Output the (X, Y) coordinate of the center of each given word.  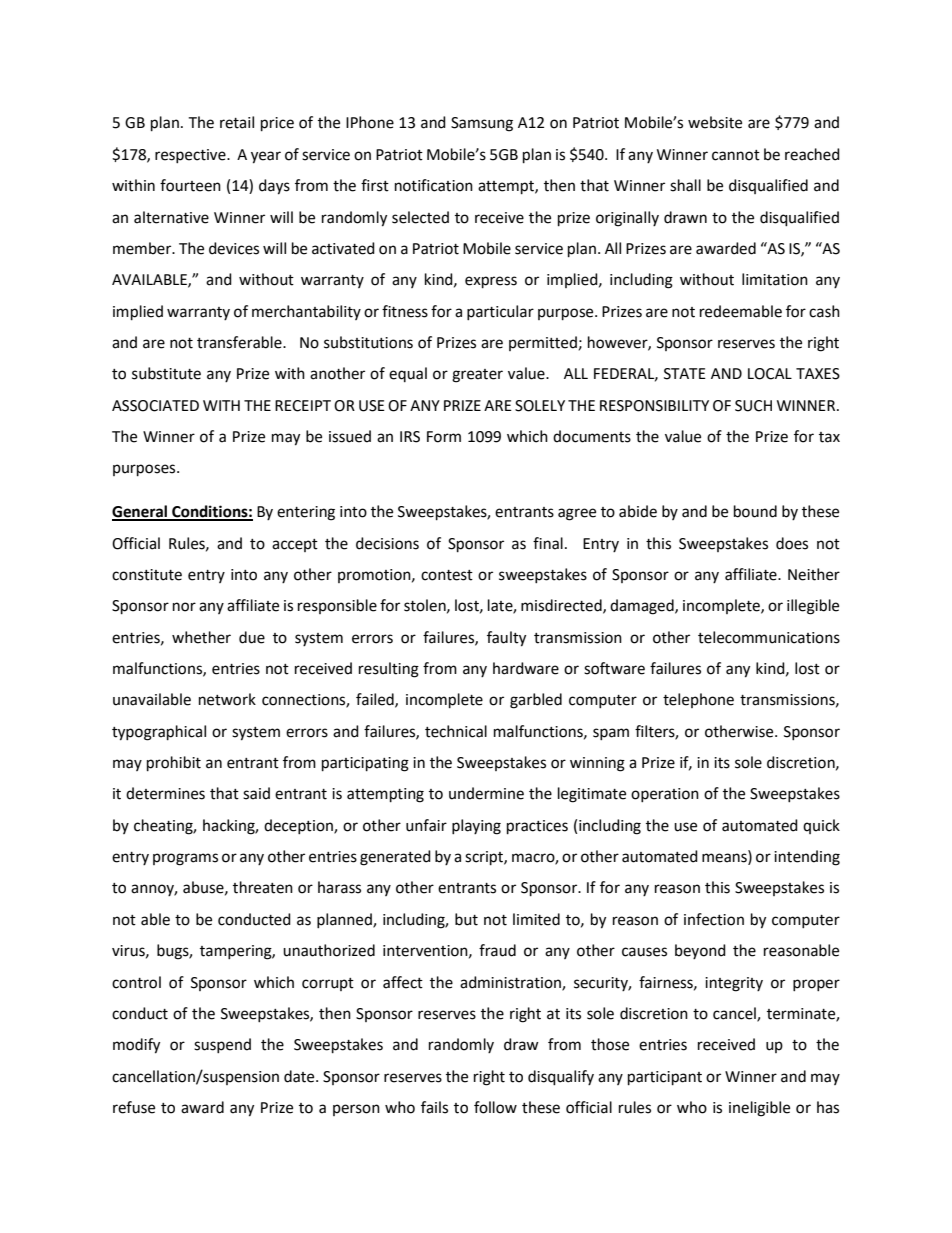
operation (665, 795)
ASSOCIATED (155, 406)
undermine (486, 793)
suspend (222, 1045)
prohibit (174, 764)
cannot (736, 155)
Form (444, 437)
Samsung (482, 124)
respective (191, 156)
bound (755, 511)
